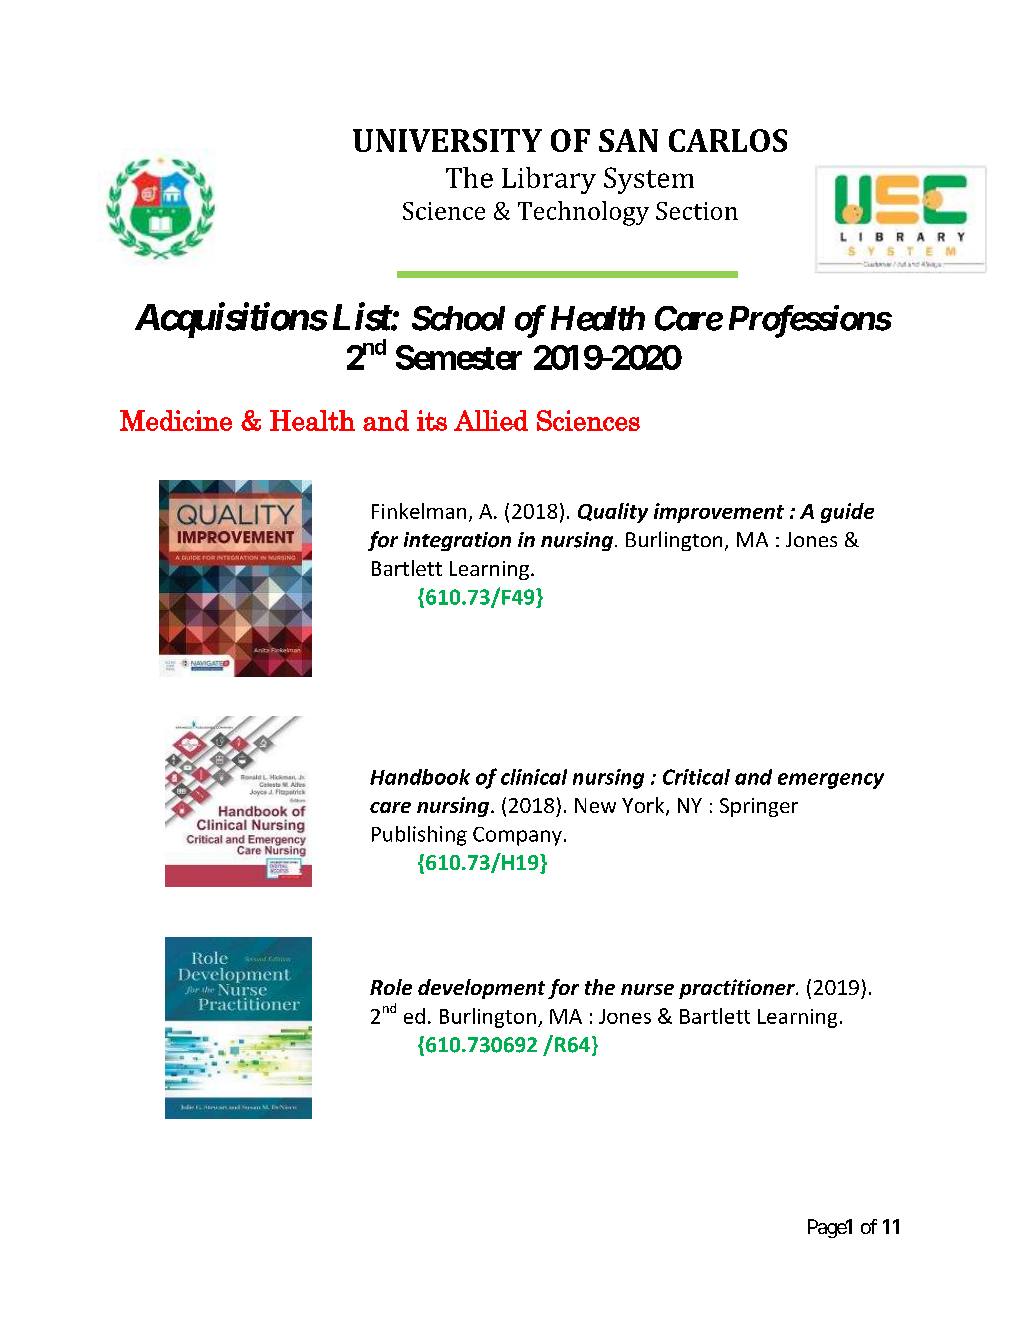  I want to click on practitioner, so click(738, 989).
